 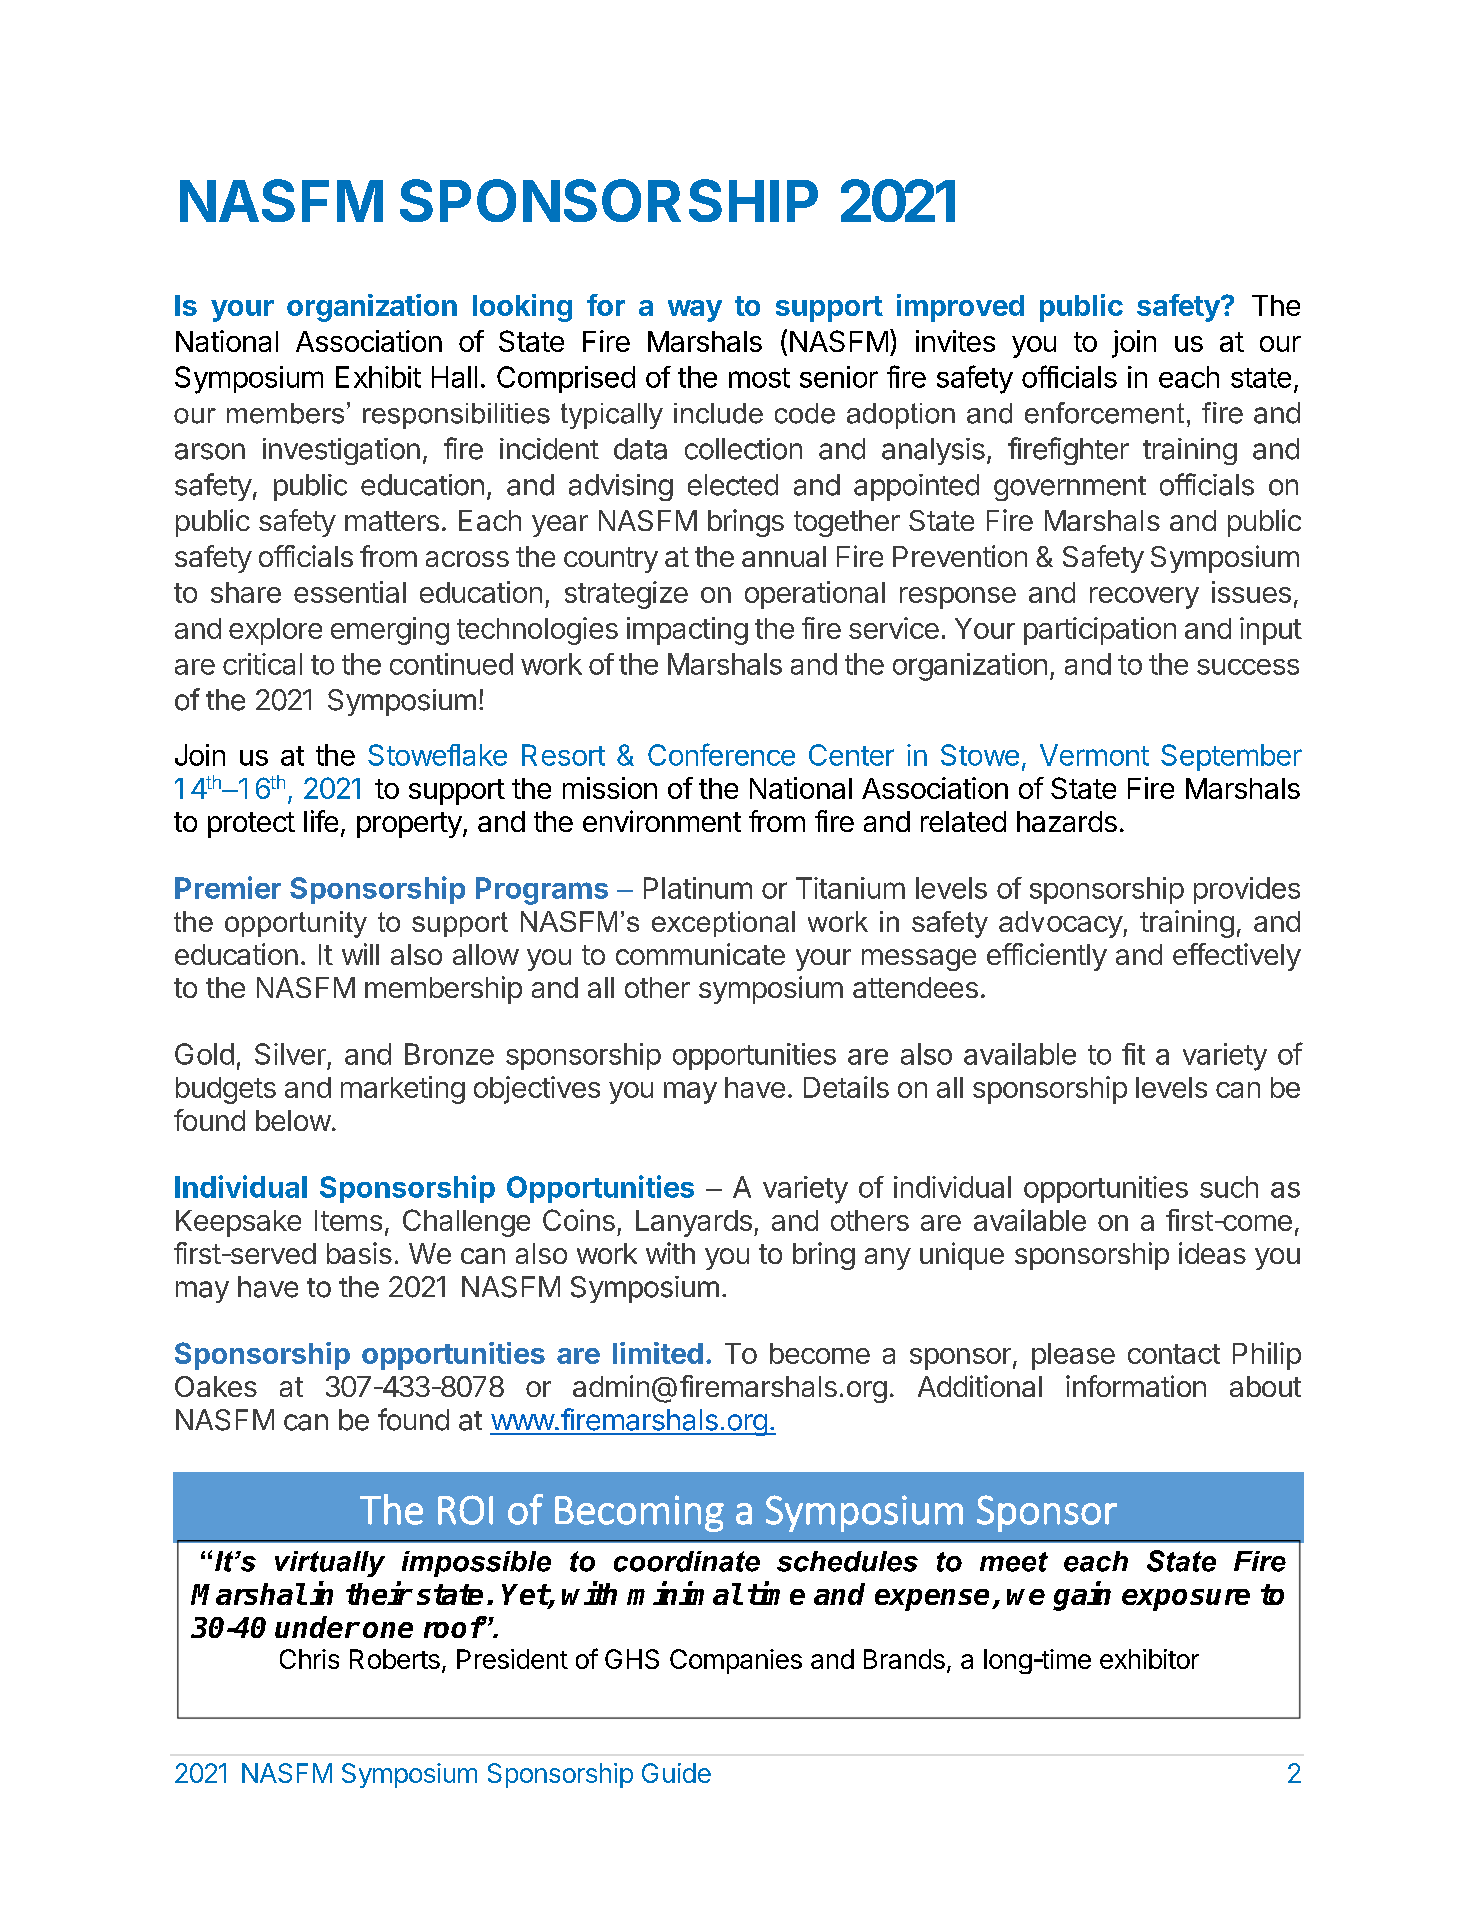 I want to click on exposure, so click(x=1186, y=1600).
